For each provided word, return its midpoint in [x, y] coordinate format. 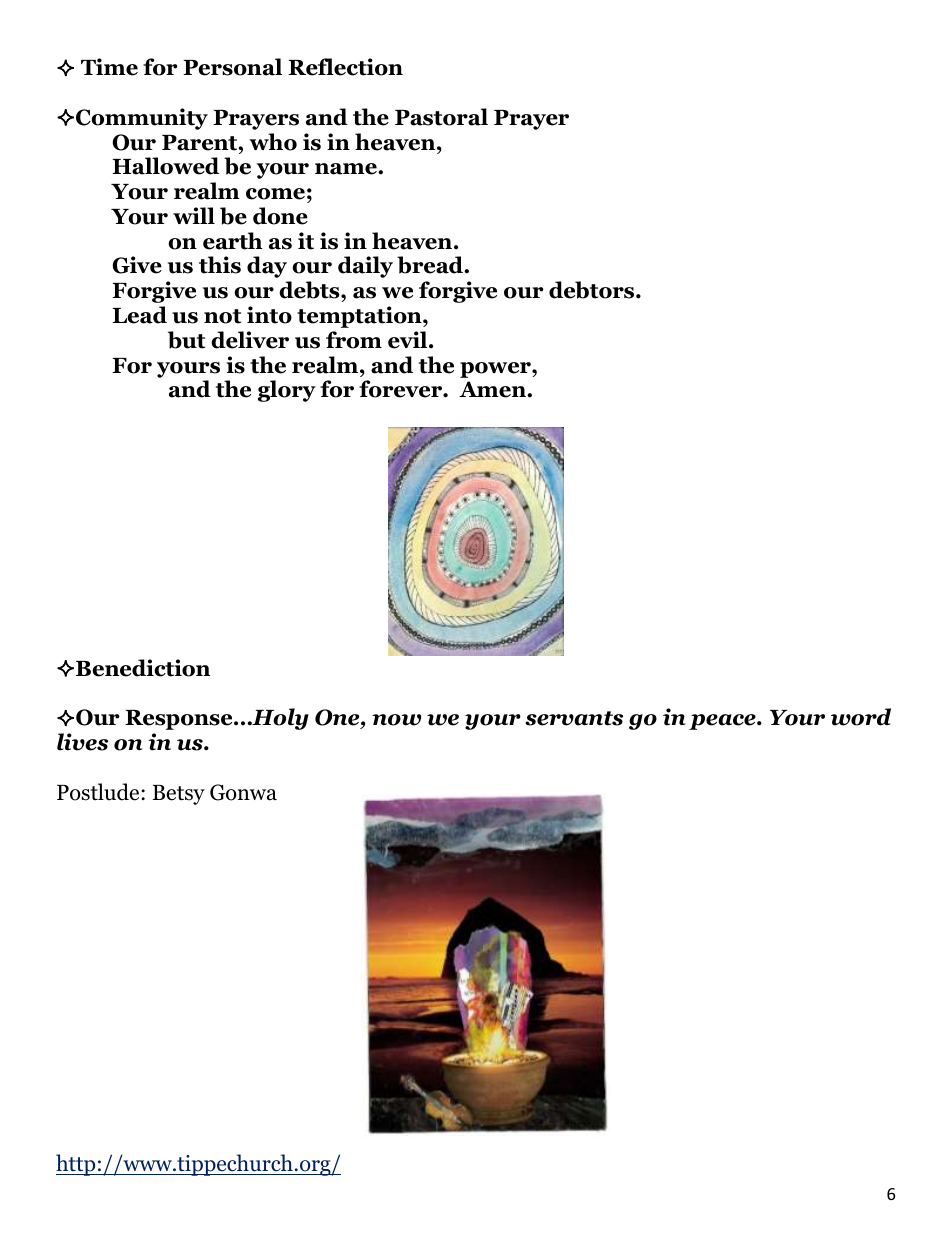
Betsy [179, 795]
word [861, 717]
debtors [593, 290]
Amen [493, 389]
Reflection [345, 67]
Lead [139, 315]
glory [287, 391]
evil [409, 340]
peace [723, 722]
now [396, 720]
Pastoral [441, 117]
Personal [232, 67]
